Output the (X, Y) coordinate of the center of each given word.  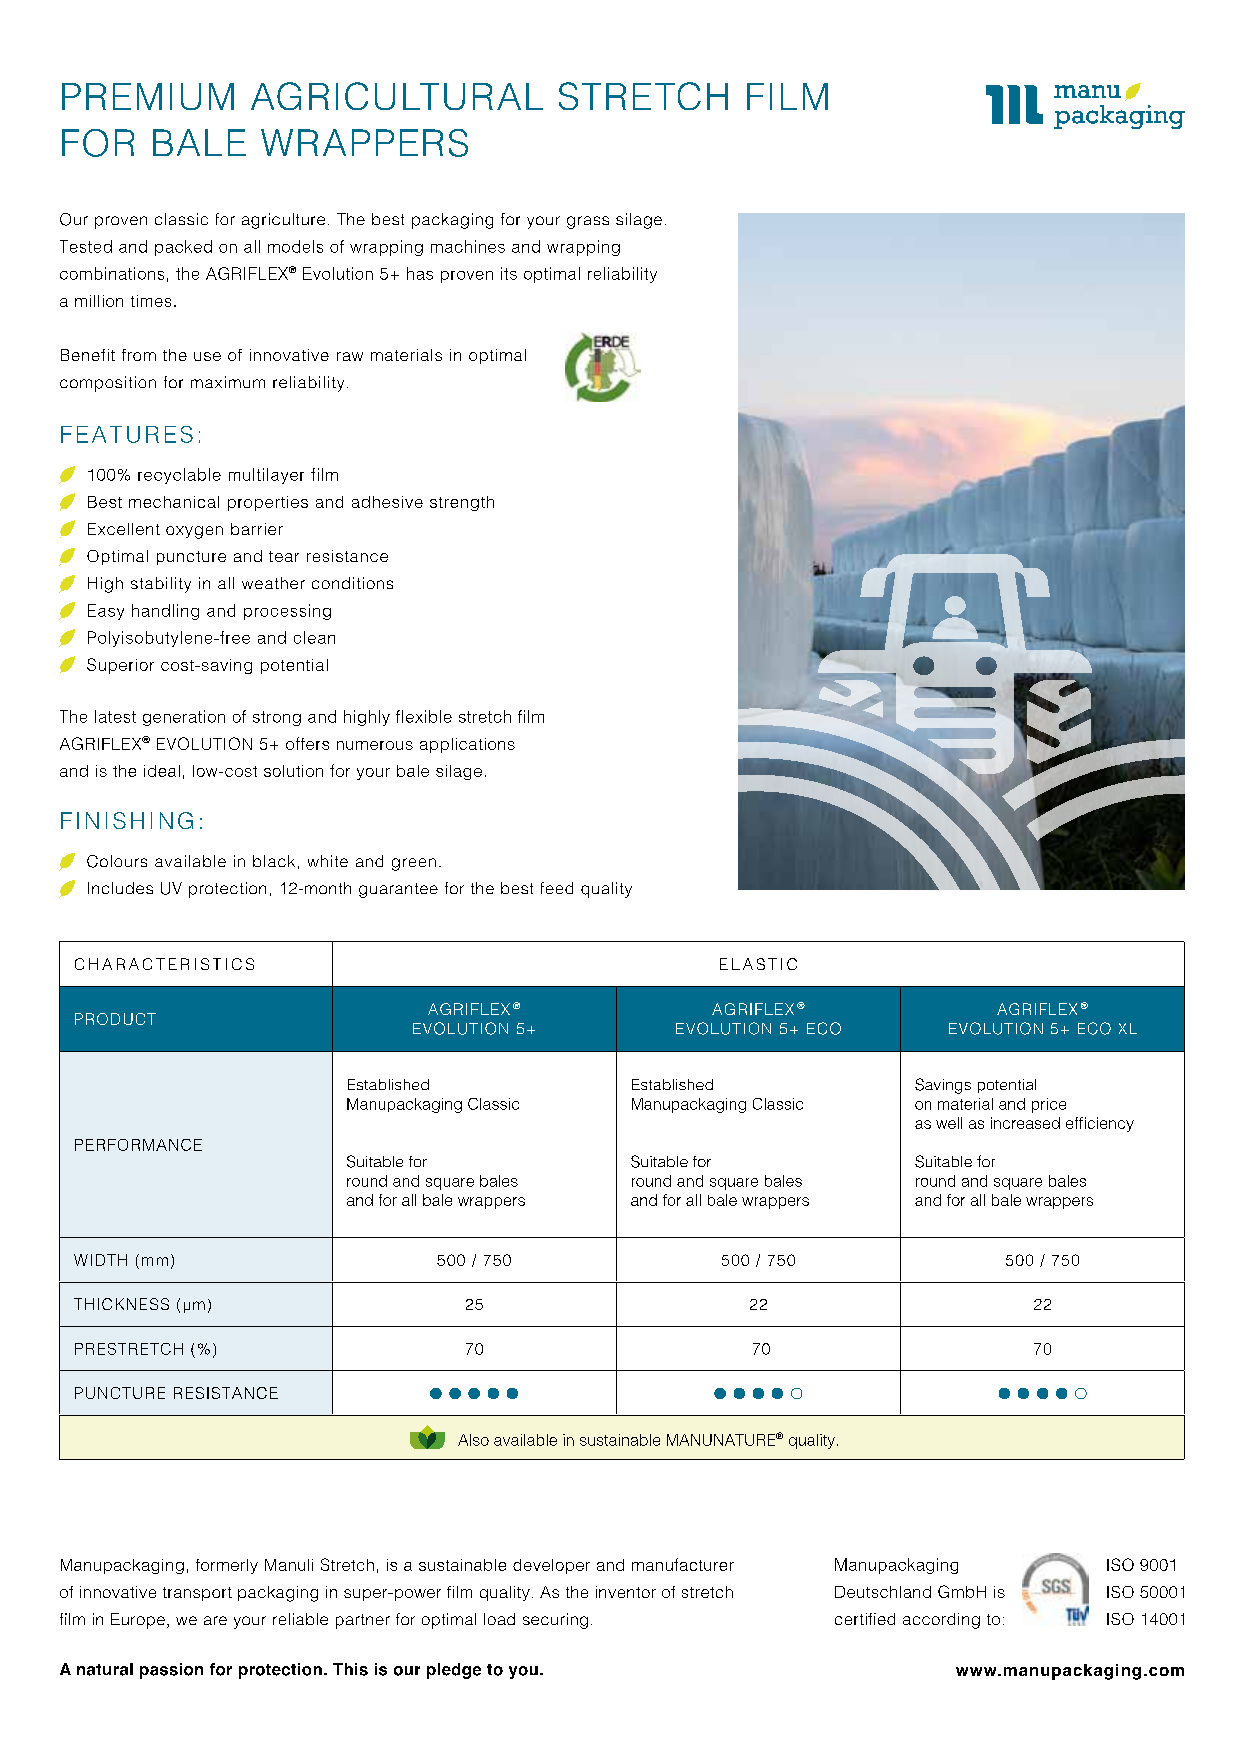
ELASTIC (758, 964)
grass (588, 222)
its (509, 273)
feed (557, 888)
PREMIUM (148, 96)
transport (197, 1594)
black (274, 861)
